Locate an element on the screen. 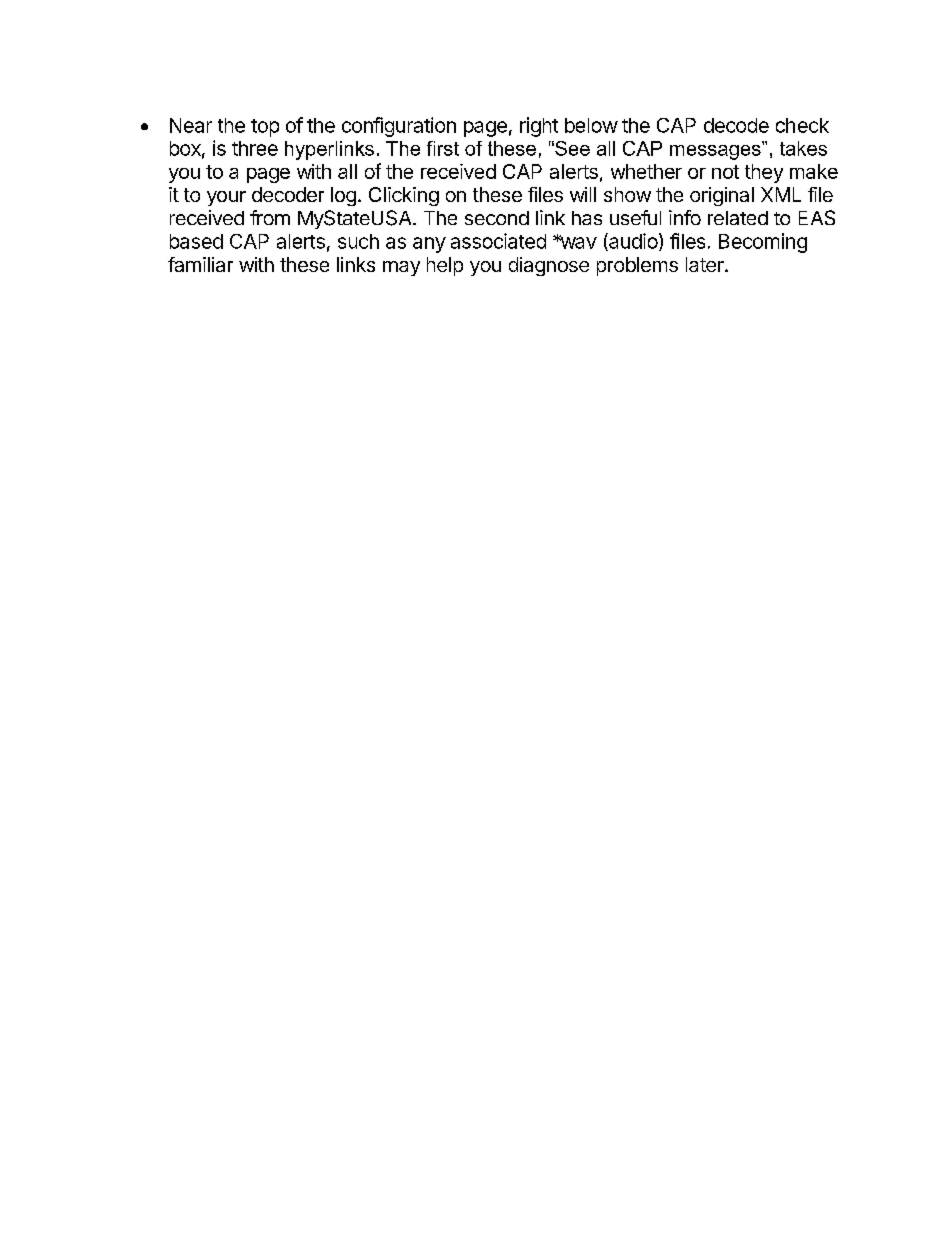  will is located at coordinates (583, 194).
